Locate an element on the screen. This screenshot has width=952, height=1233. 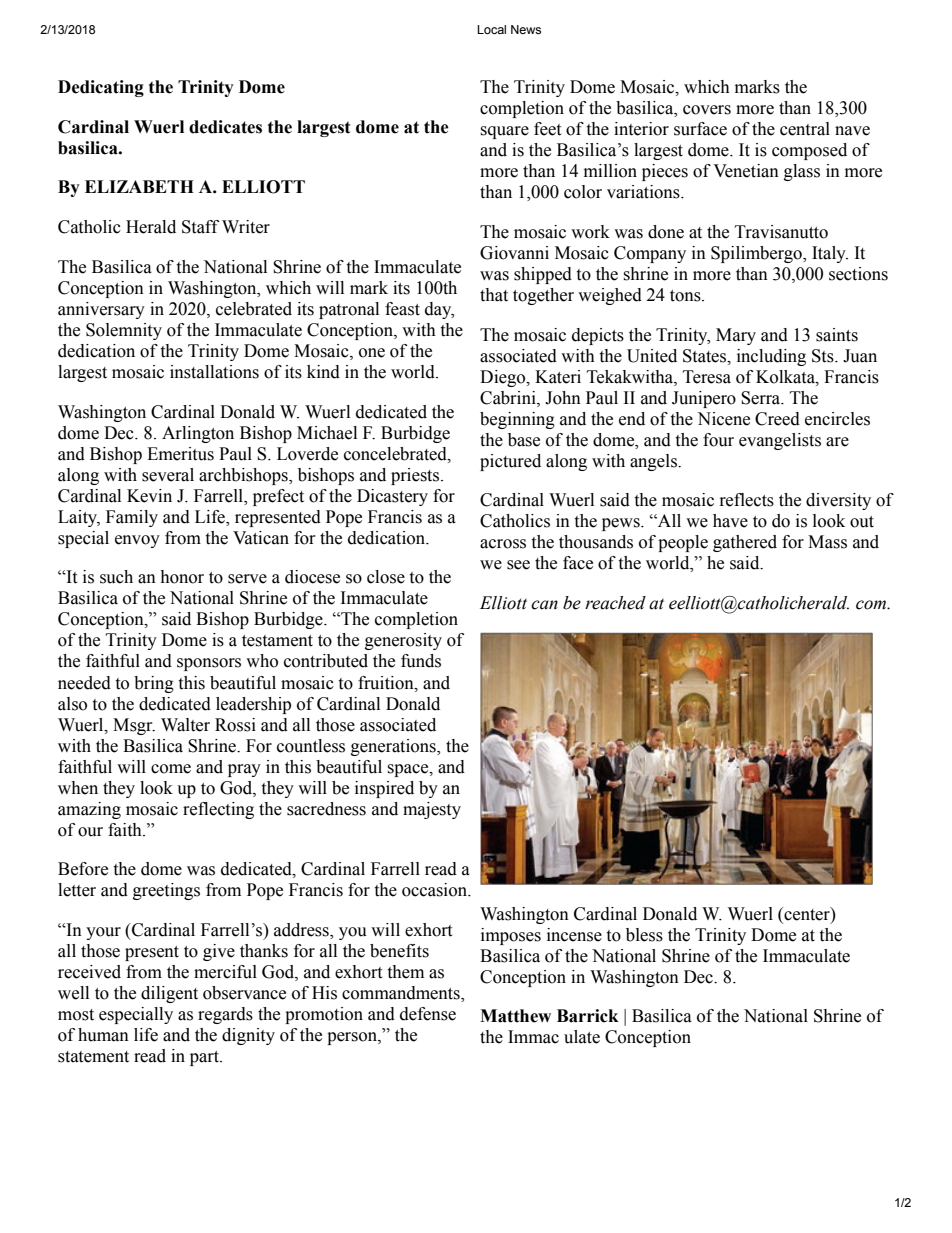
Local is located at coordinates (491, 29).
